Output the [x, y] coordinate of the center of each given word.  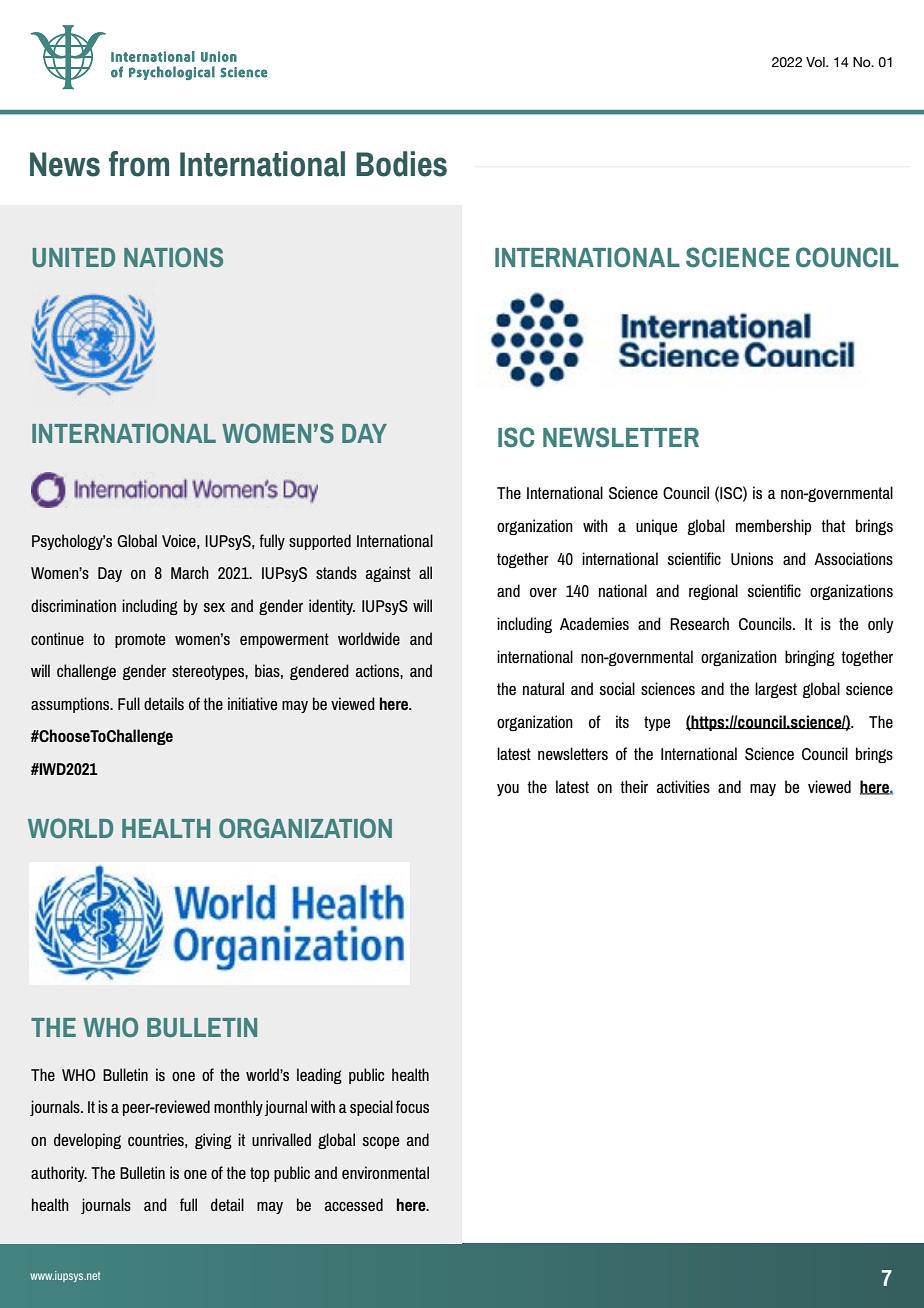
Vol [816, 62]
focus [412, 1106]
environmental [385, 1172]
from [139, 164]
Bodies [401, 164]
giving [213, 1141]
